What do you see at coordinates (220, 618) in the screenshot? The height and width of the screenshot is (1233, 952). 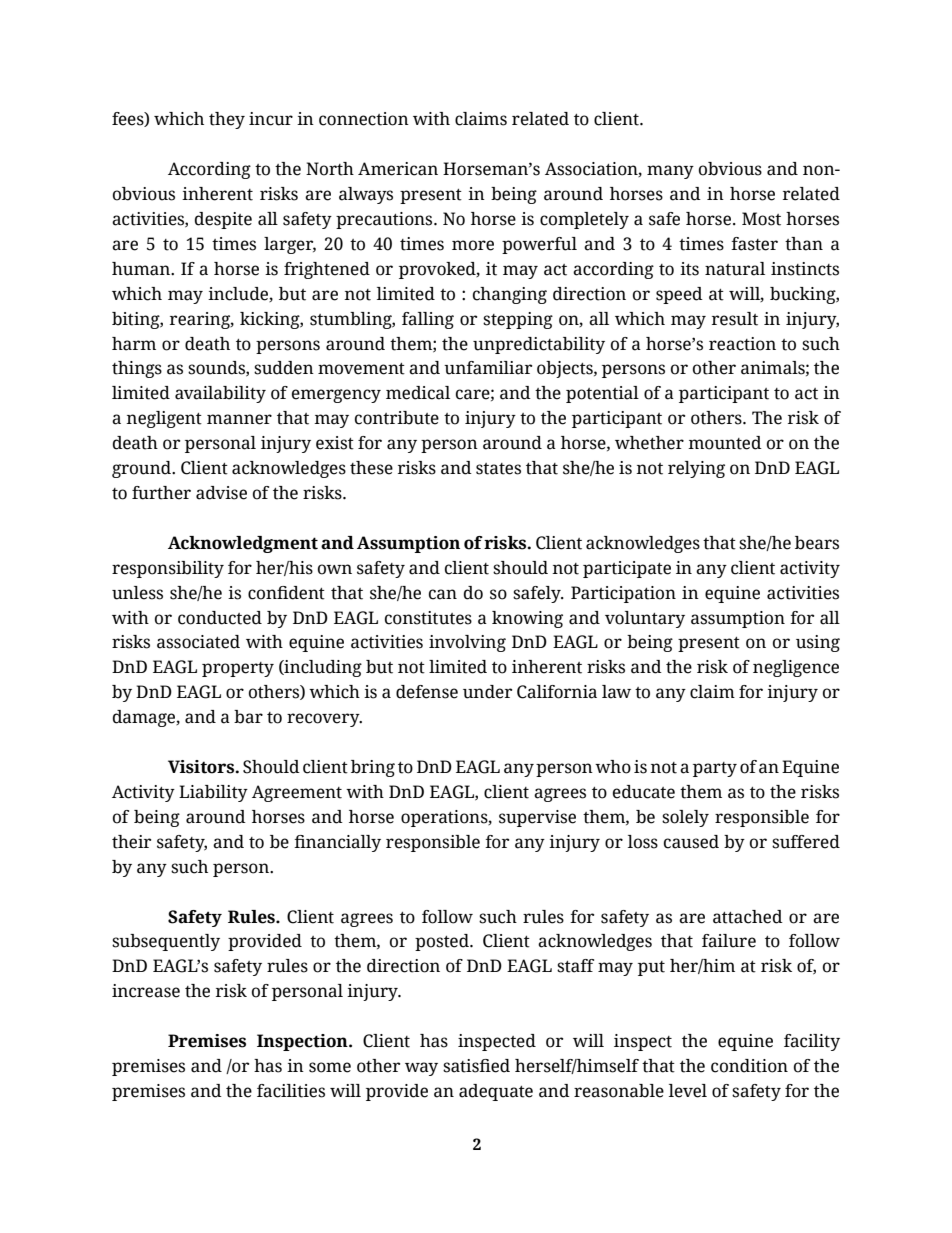 I see `conducted` at bounding box center [220, 618].
